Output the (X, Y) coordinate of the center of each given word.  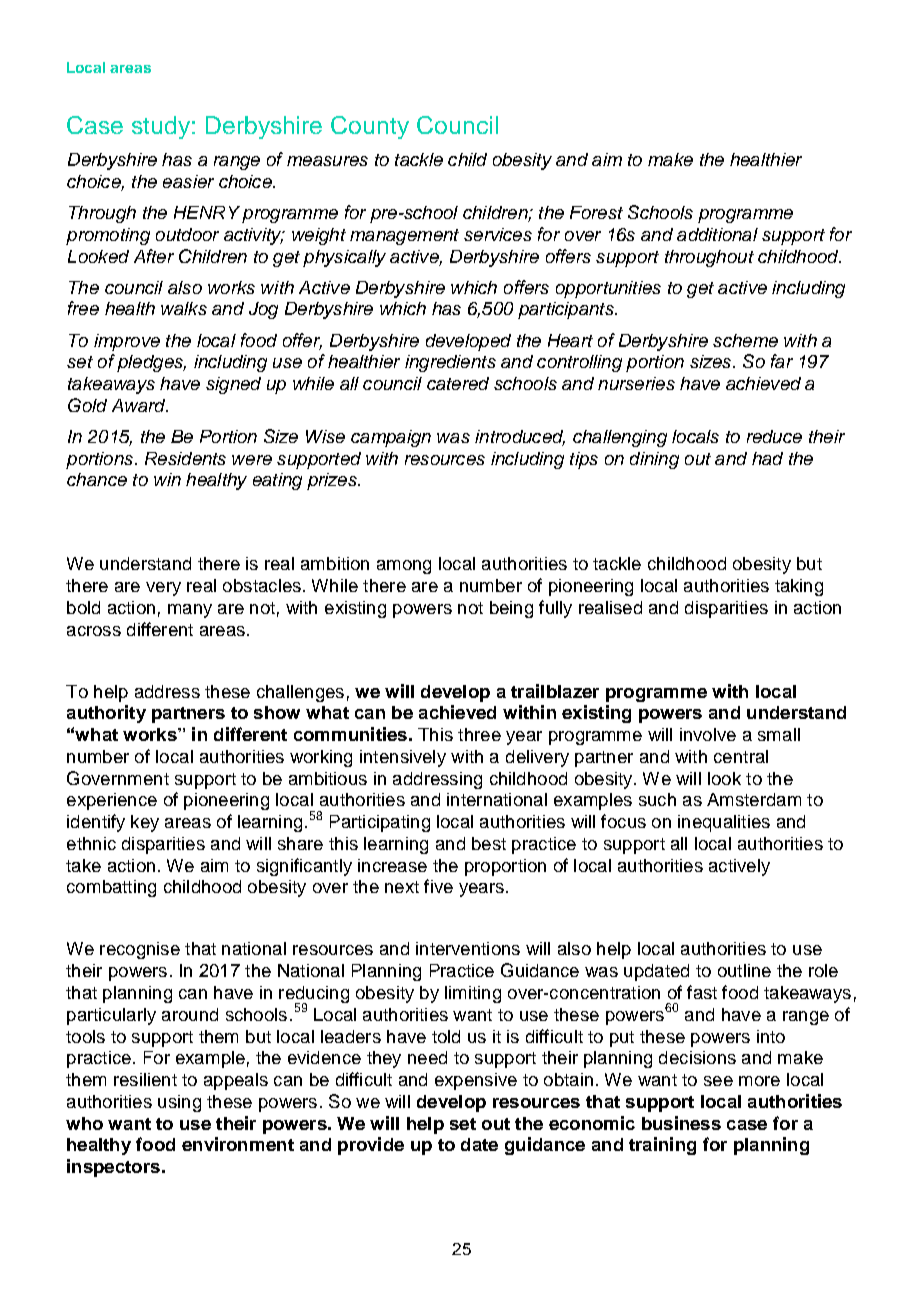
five (438, 886)
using (179, 1103)
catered (458, 383)
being (511, 609)
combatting (111, 888)
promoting (108, 236)
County (370, 127)
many (190, 611)
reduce (774, 436)
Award (140, 405)
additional (717, 234)
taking (799, 587)
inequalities (724, 823)
